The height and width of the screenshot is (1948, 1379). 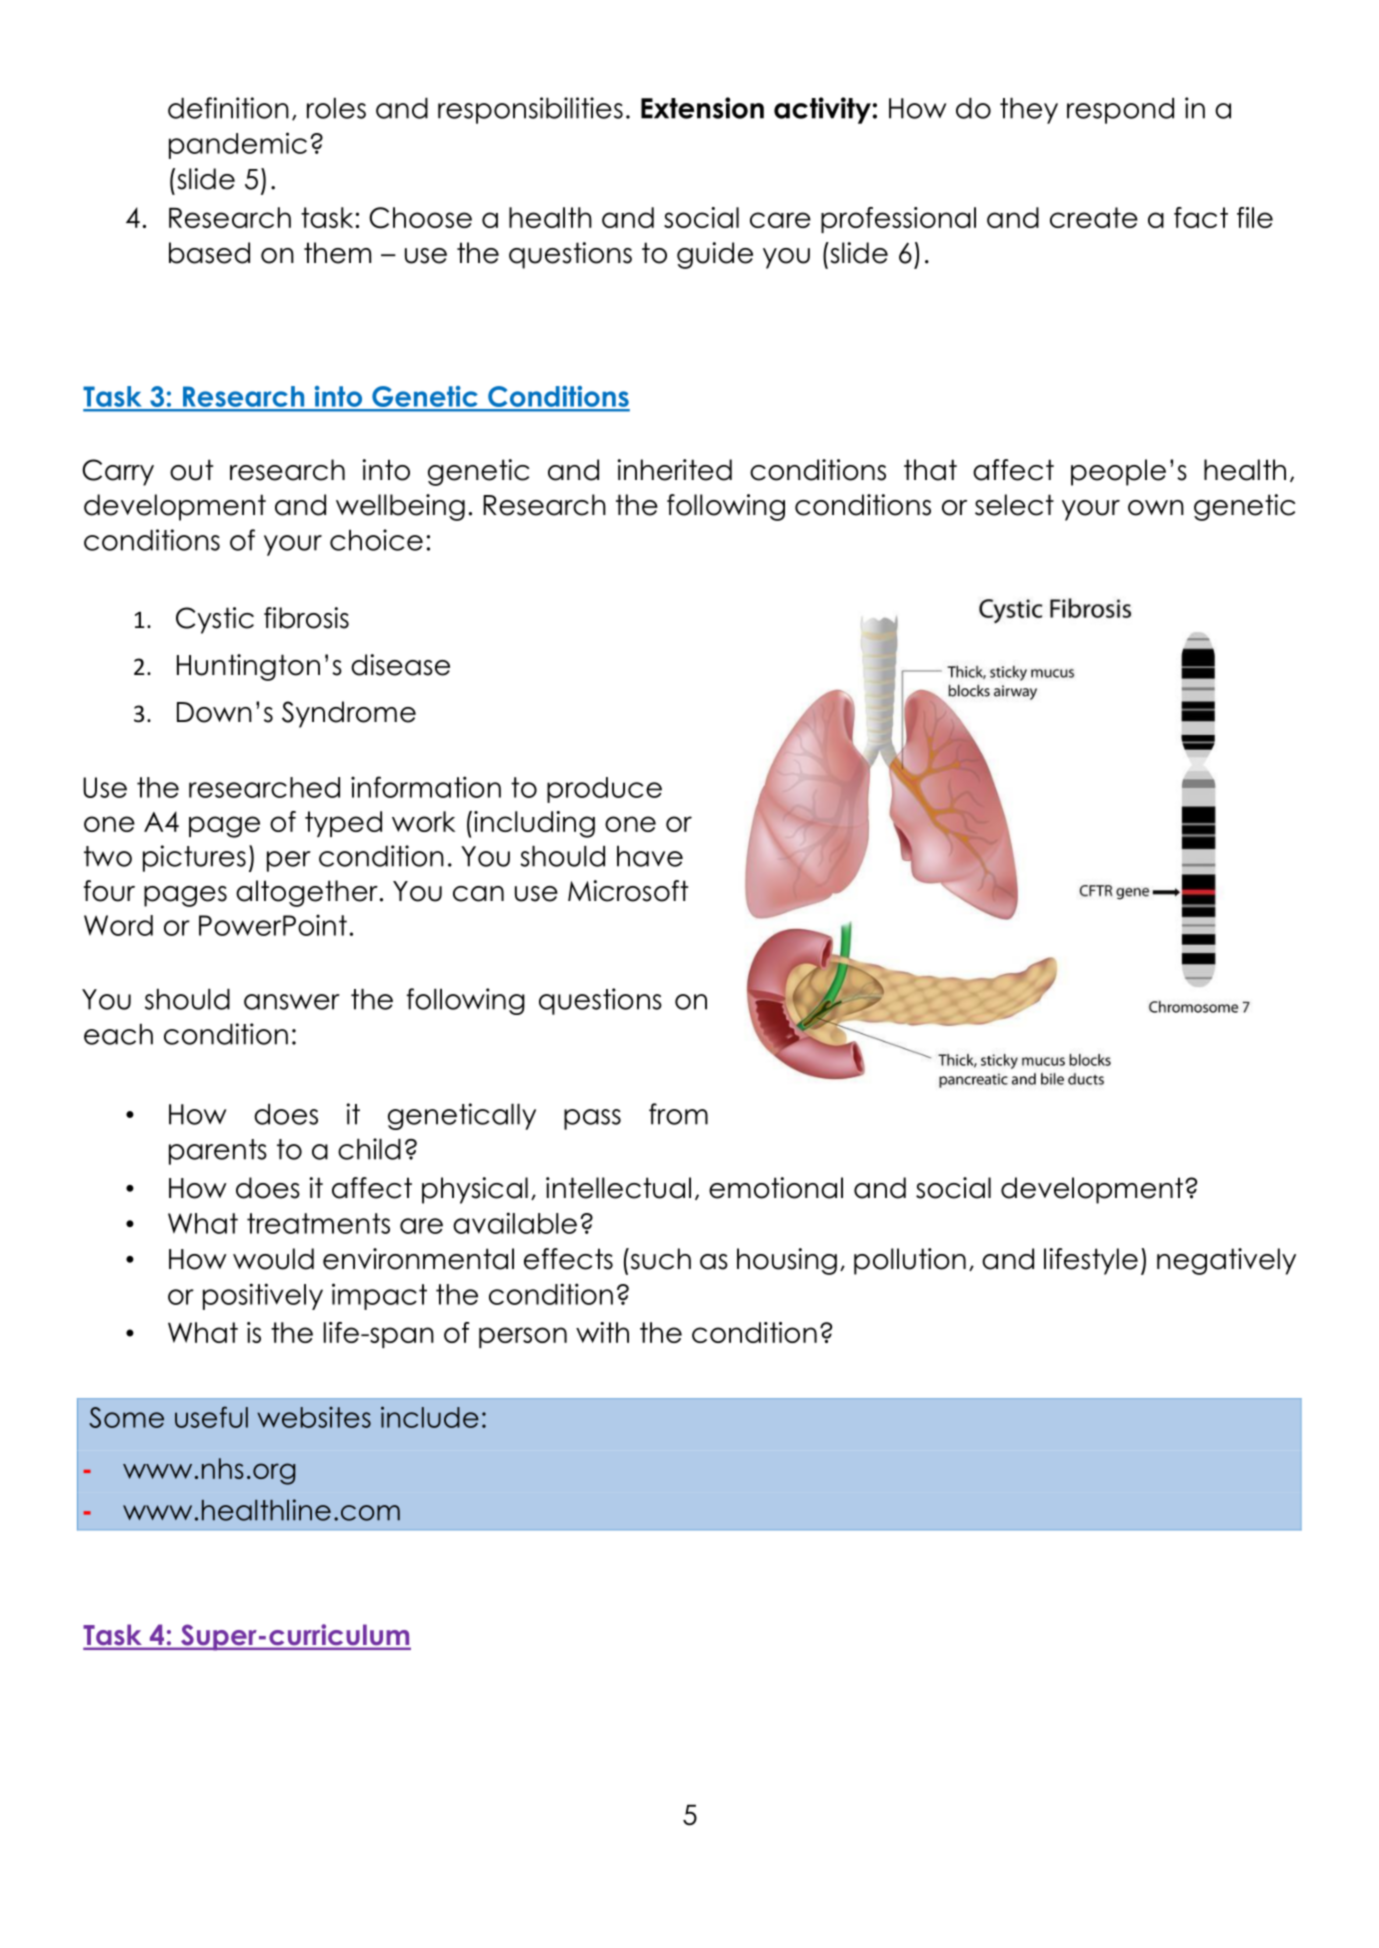 I want to click on Syndrome, so click(x=349, y=714).
